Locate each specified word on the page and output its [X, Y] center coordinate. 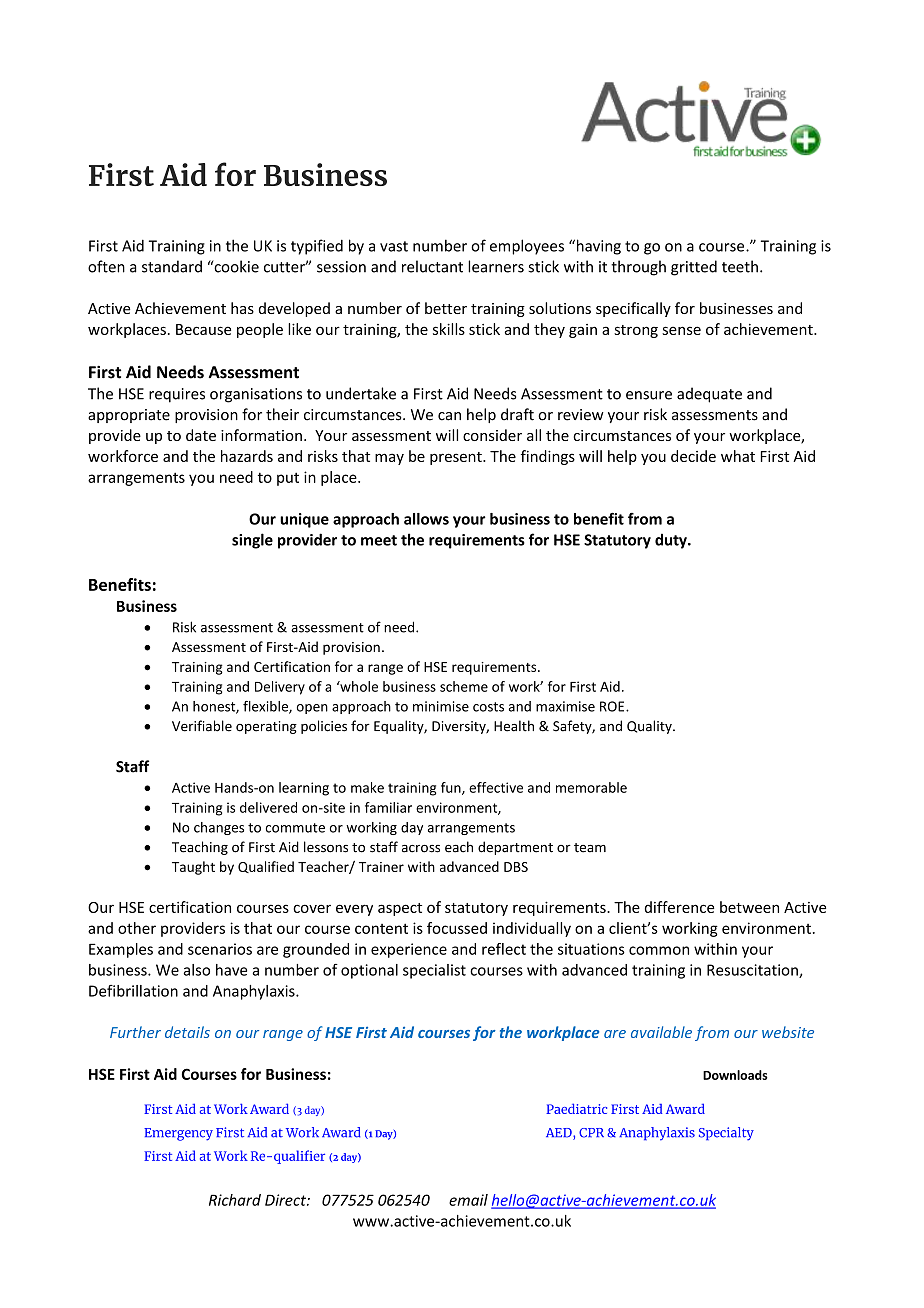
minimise [441, 706]
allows [426, 519]
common [659, 950]
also [196, 970]
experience [409, 950]
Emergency [178, 1134]
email [468, 1200]
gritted [694, 268]
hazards [247, 456]
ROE [613, 706]
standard [172, 266]
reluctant [432, 266]
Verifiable [202, 726]
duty [672, 541]
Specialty [726, 1134]
